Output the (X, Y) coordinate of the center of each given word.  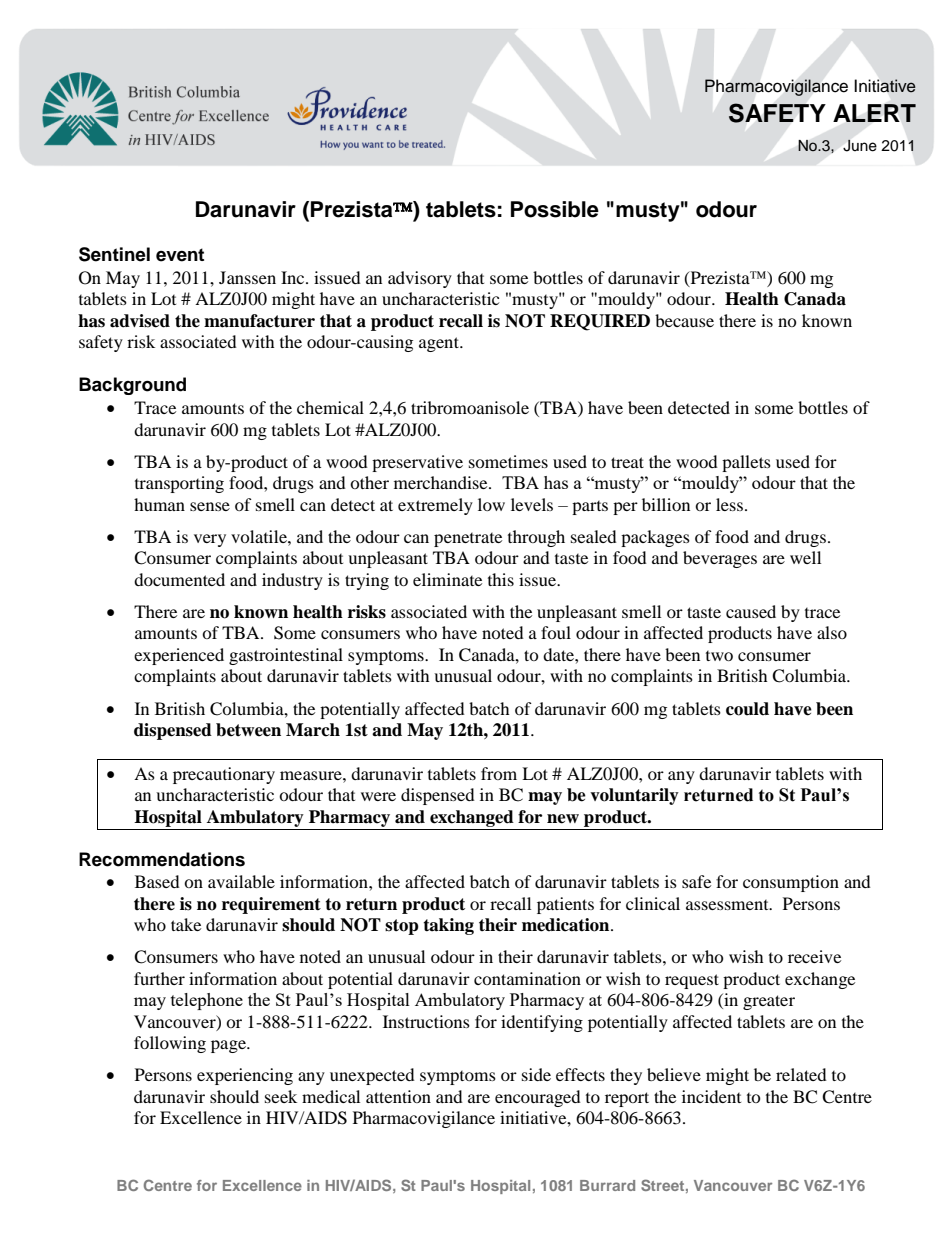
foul (556, 632)
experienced (179, 656)
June (860, 145)
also (832, 632)
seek (281, 1096)
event (180, 255)
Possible (555, 209)
